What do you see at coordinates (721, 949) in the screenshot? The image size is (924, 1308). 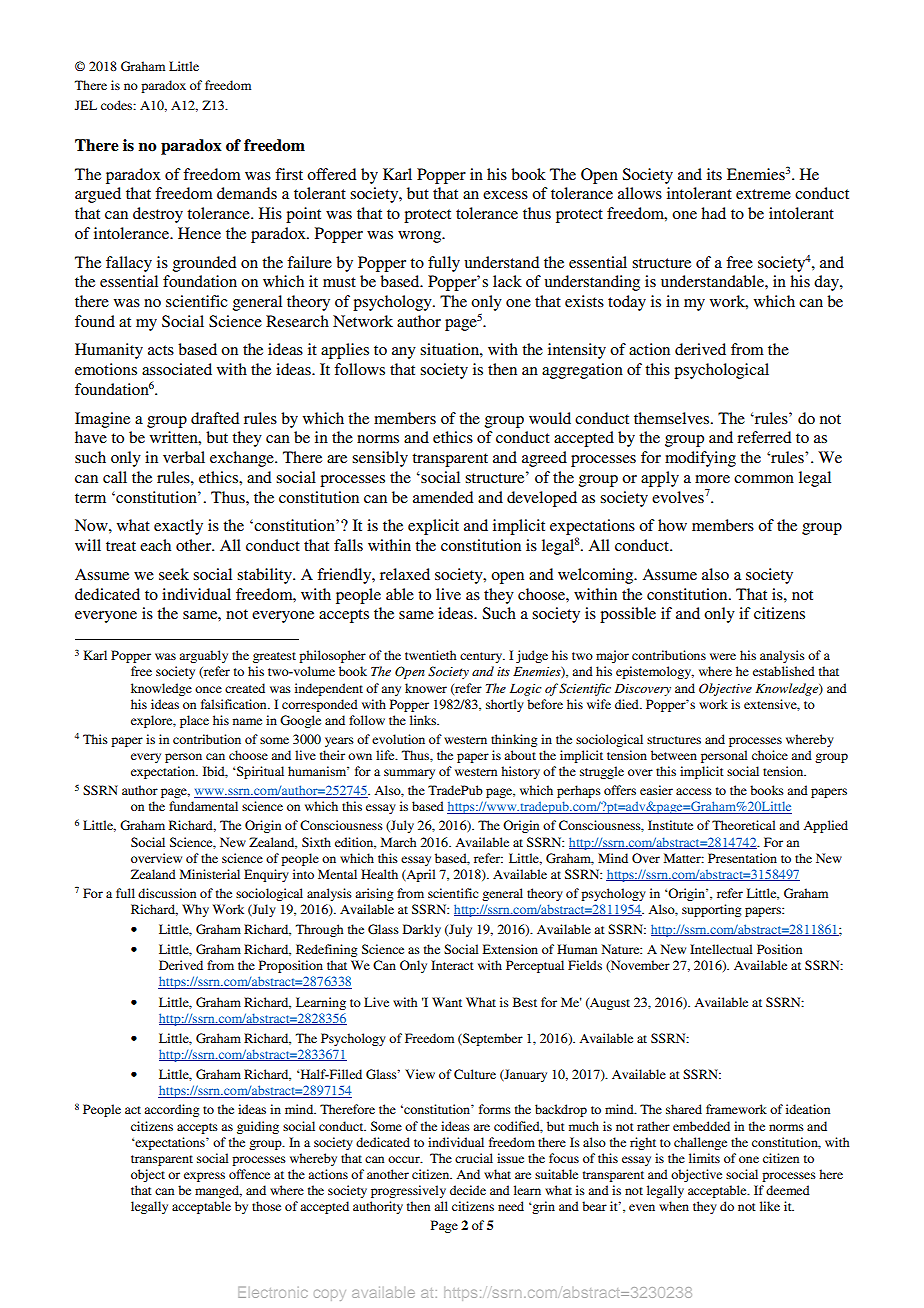 I see `Intellectual` at bounding box center [721, 949].
